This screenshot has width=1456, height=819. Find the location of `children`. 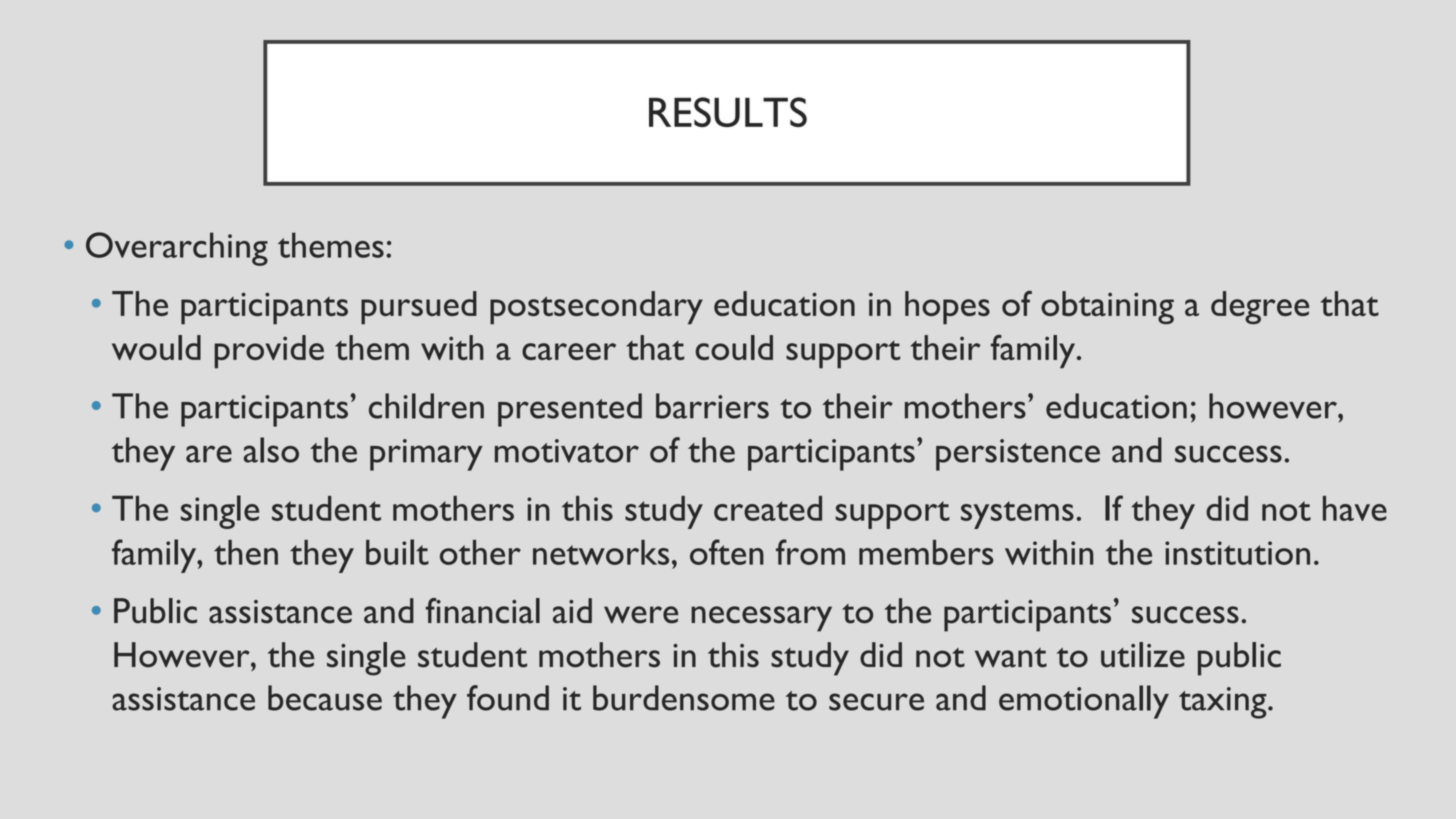

children is located at coordinates (426, 406).
